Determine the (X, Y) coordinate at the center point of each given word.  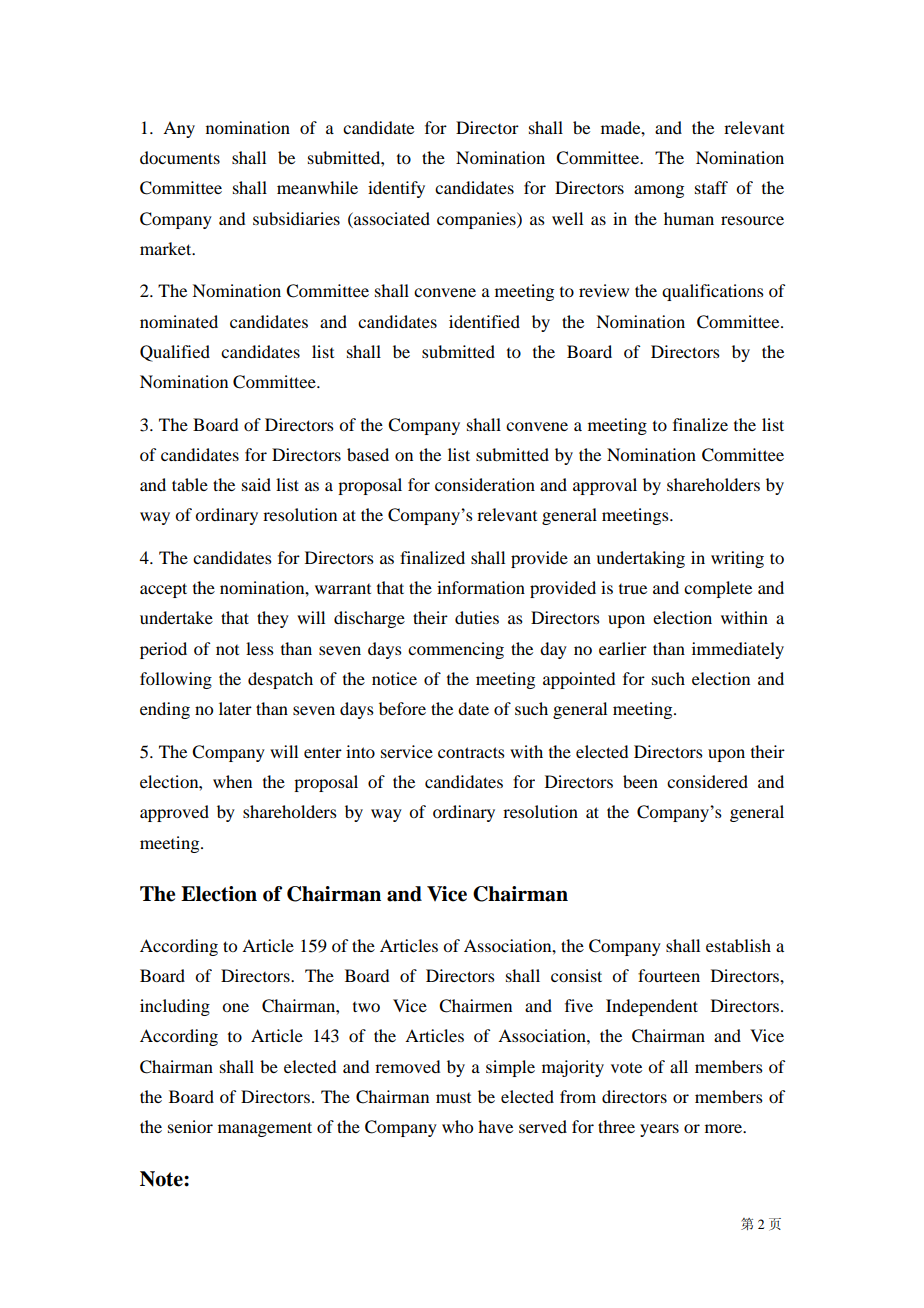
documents (180, 157)
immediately (738, 650)
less (260, 648)
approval (605, 486)
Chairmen (475, 1006)
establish (738, 945)
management (265, 1129)
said (256, 484)
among (659, 191)
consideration (485, 484)
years (659, 1130)
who (457, 1126)
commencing (456, 650)
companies (477, 220)
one (235, 1007)
